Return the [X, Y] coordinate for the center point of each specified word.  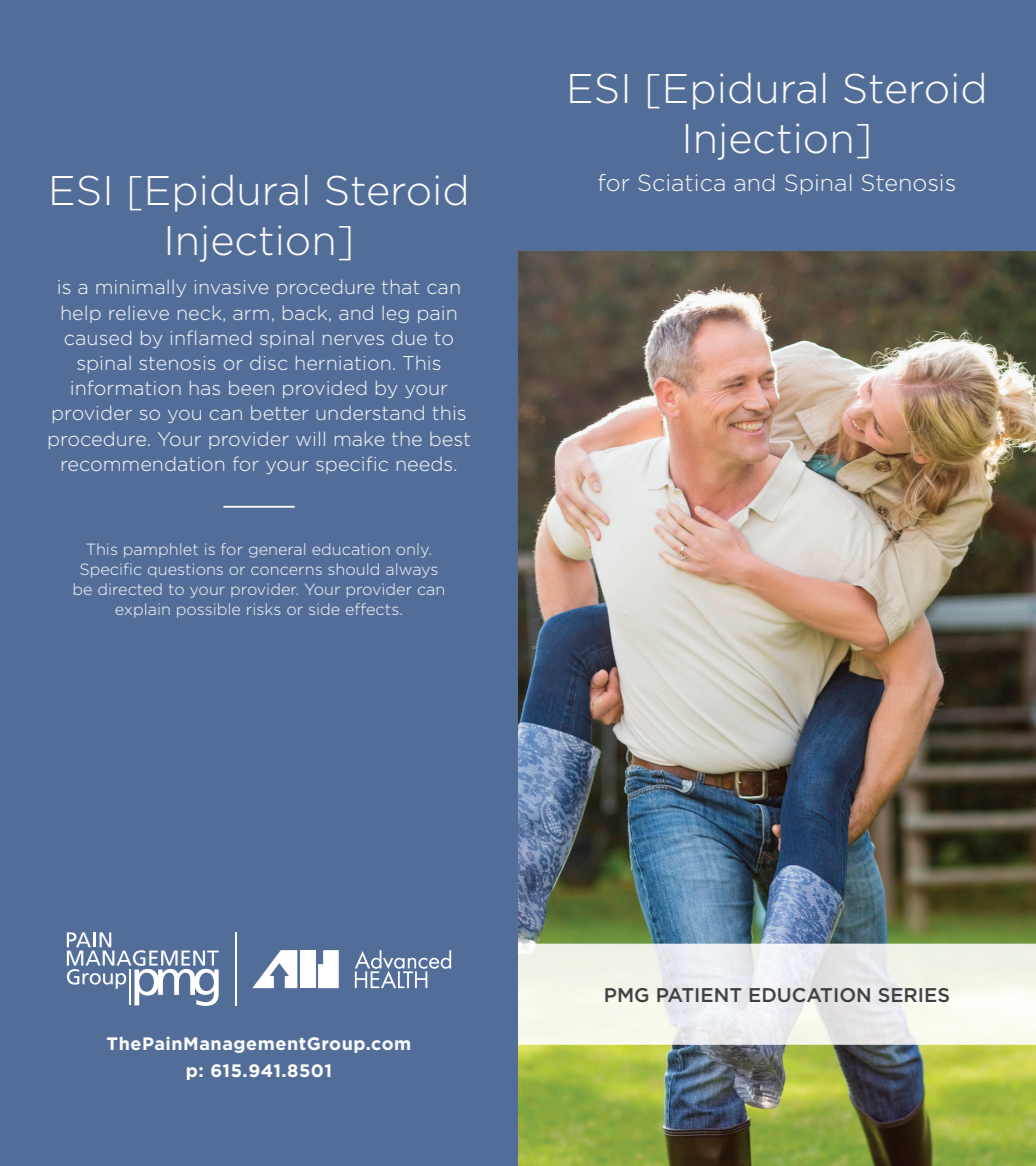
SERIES [914, 995]
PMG [626, 995]
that [400, 287]
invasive [231, 287]
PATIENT [699, 995]
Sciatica [681, 182]
